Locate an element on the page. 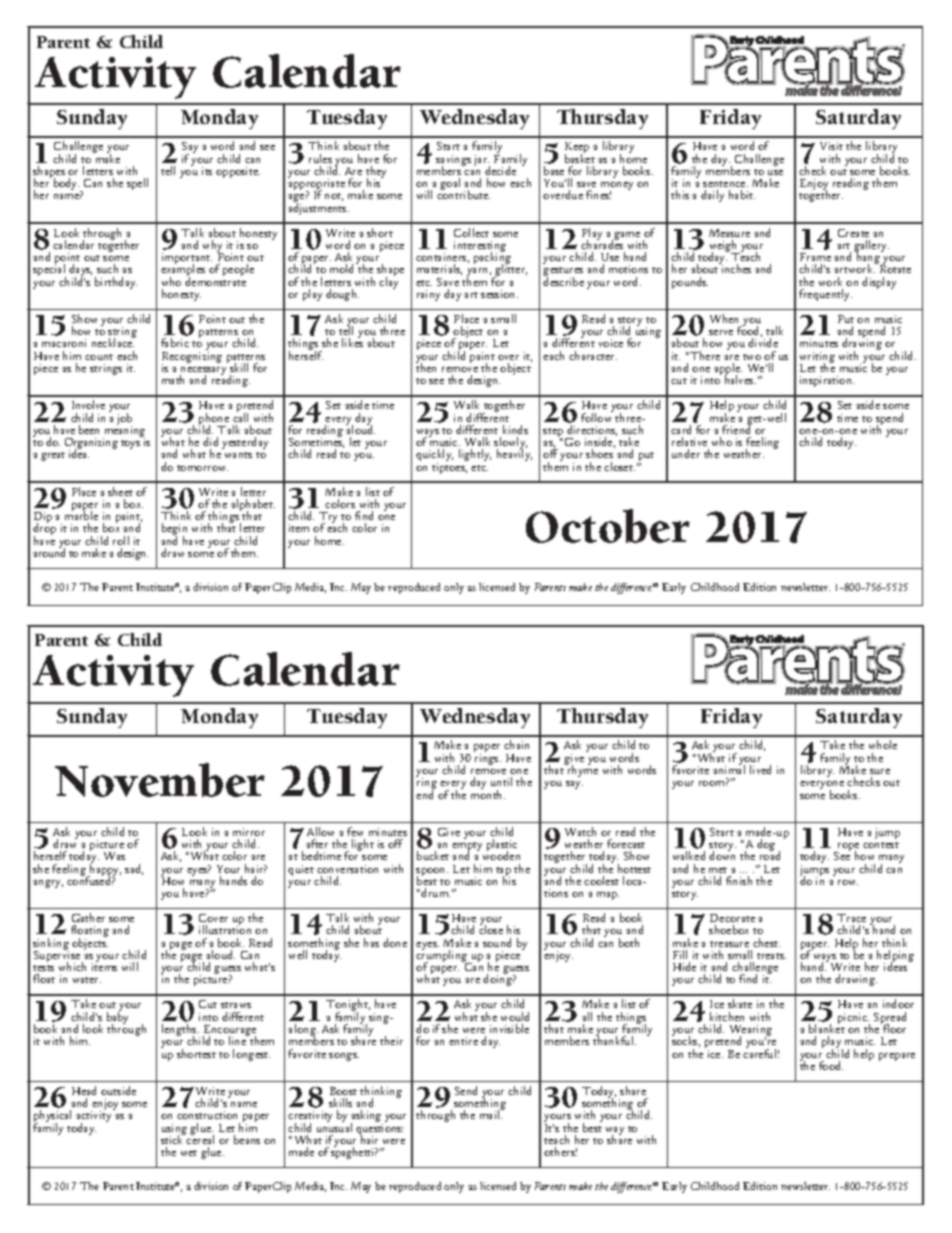 The height and width of the page is (1233, 952). stick is located at coordinates (173, 1138).
